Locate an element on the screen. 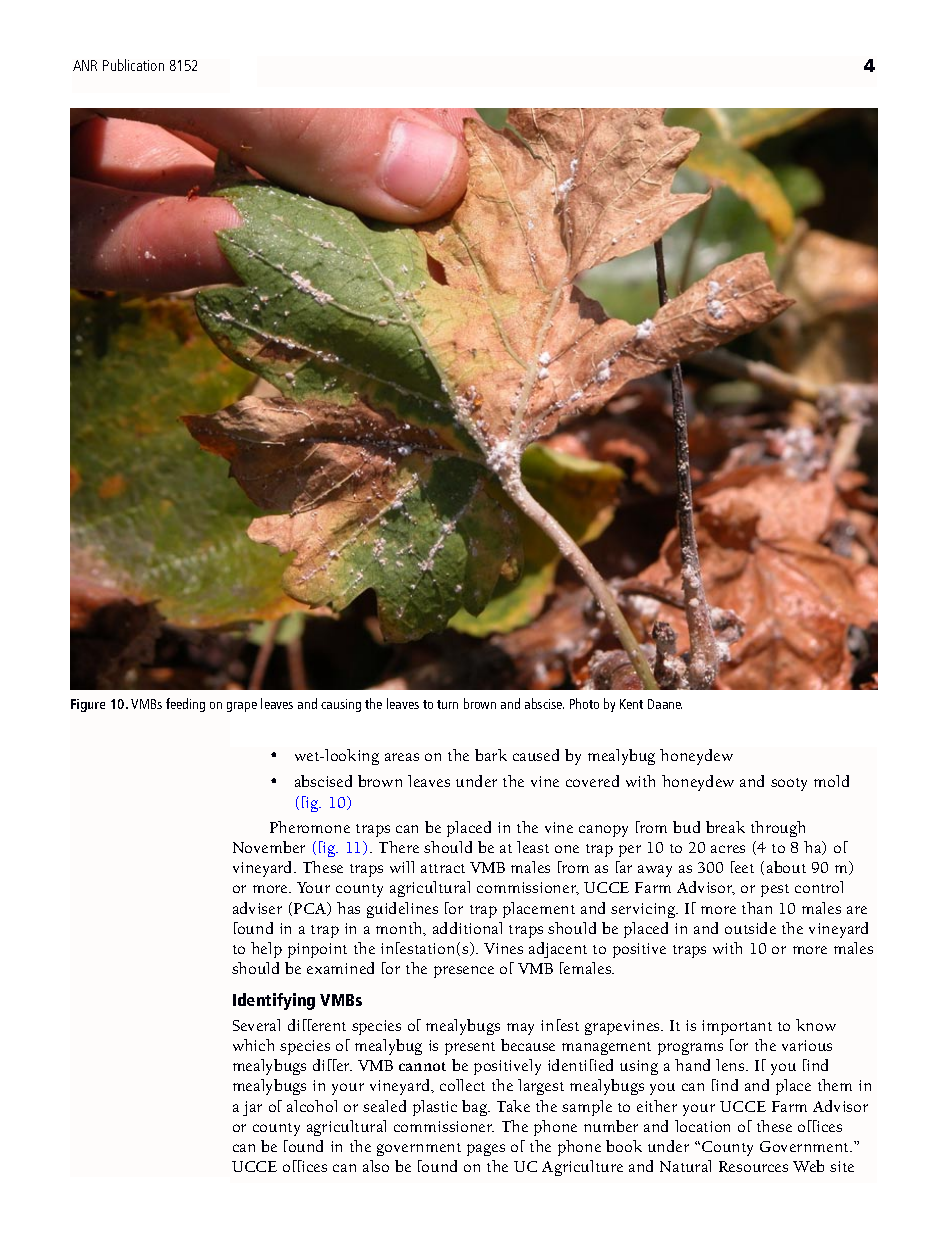 Image resolution: width=952 pixels, height=1233 pixels. outside is located at coordinates (750, 928).
